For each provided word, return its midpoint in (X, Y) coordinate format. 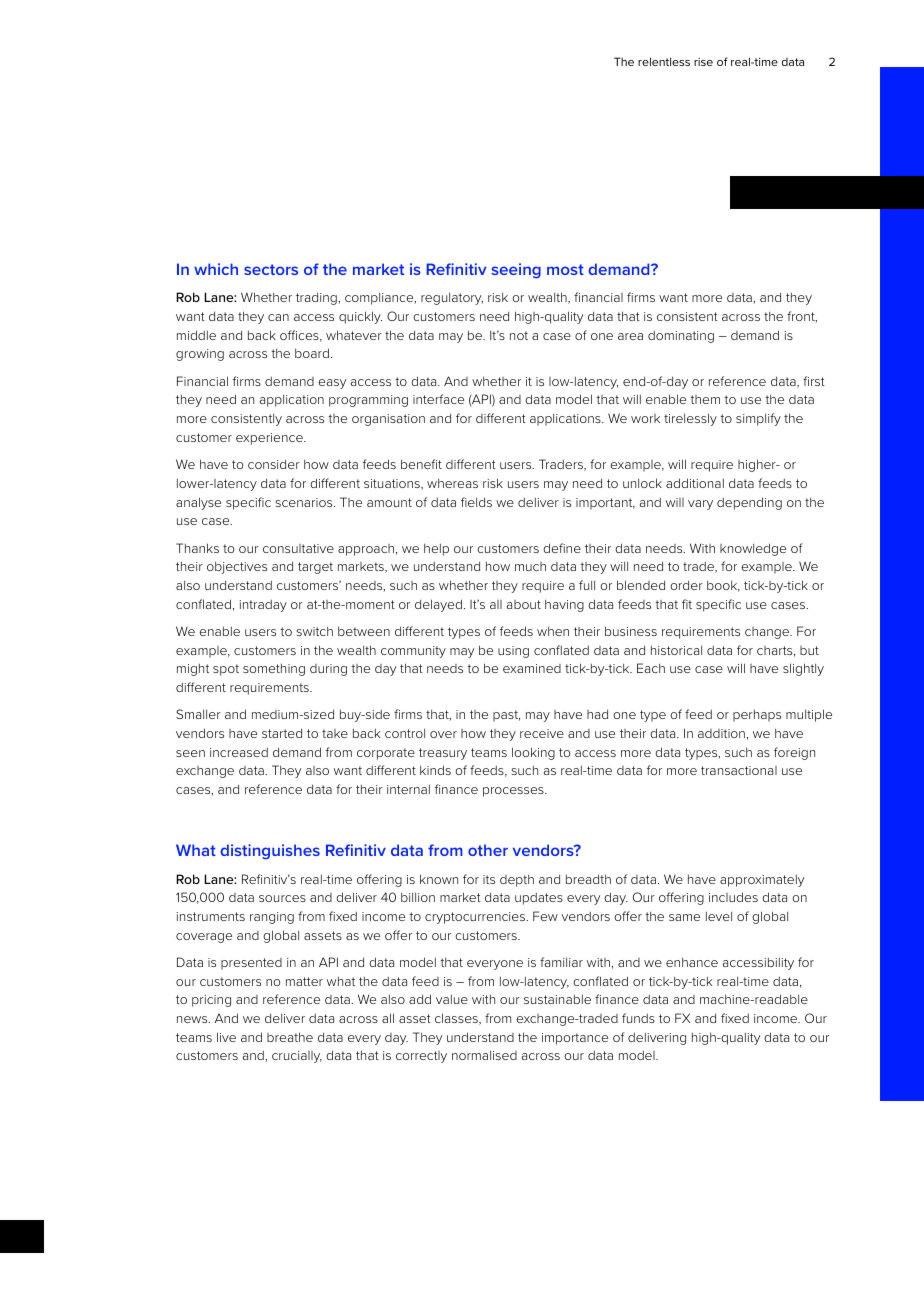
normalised (484, 1055)
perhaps (757, 715)
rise (703, 62)
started (282, 733)
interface (438, 399)
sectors (271, 269)
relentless (664, 61)
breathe (290, 1037)
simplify (758, 419)
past (506, 716)
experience (270, 439)
